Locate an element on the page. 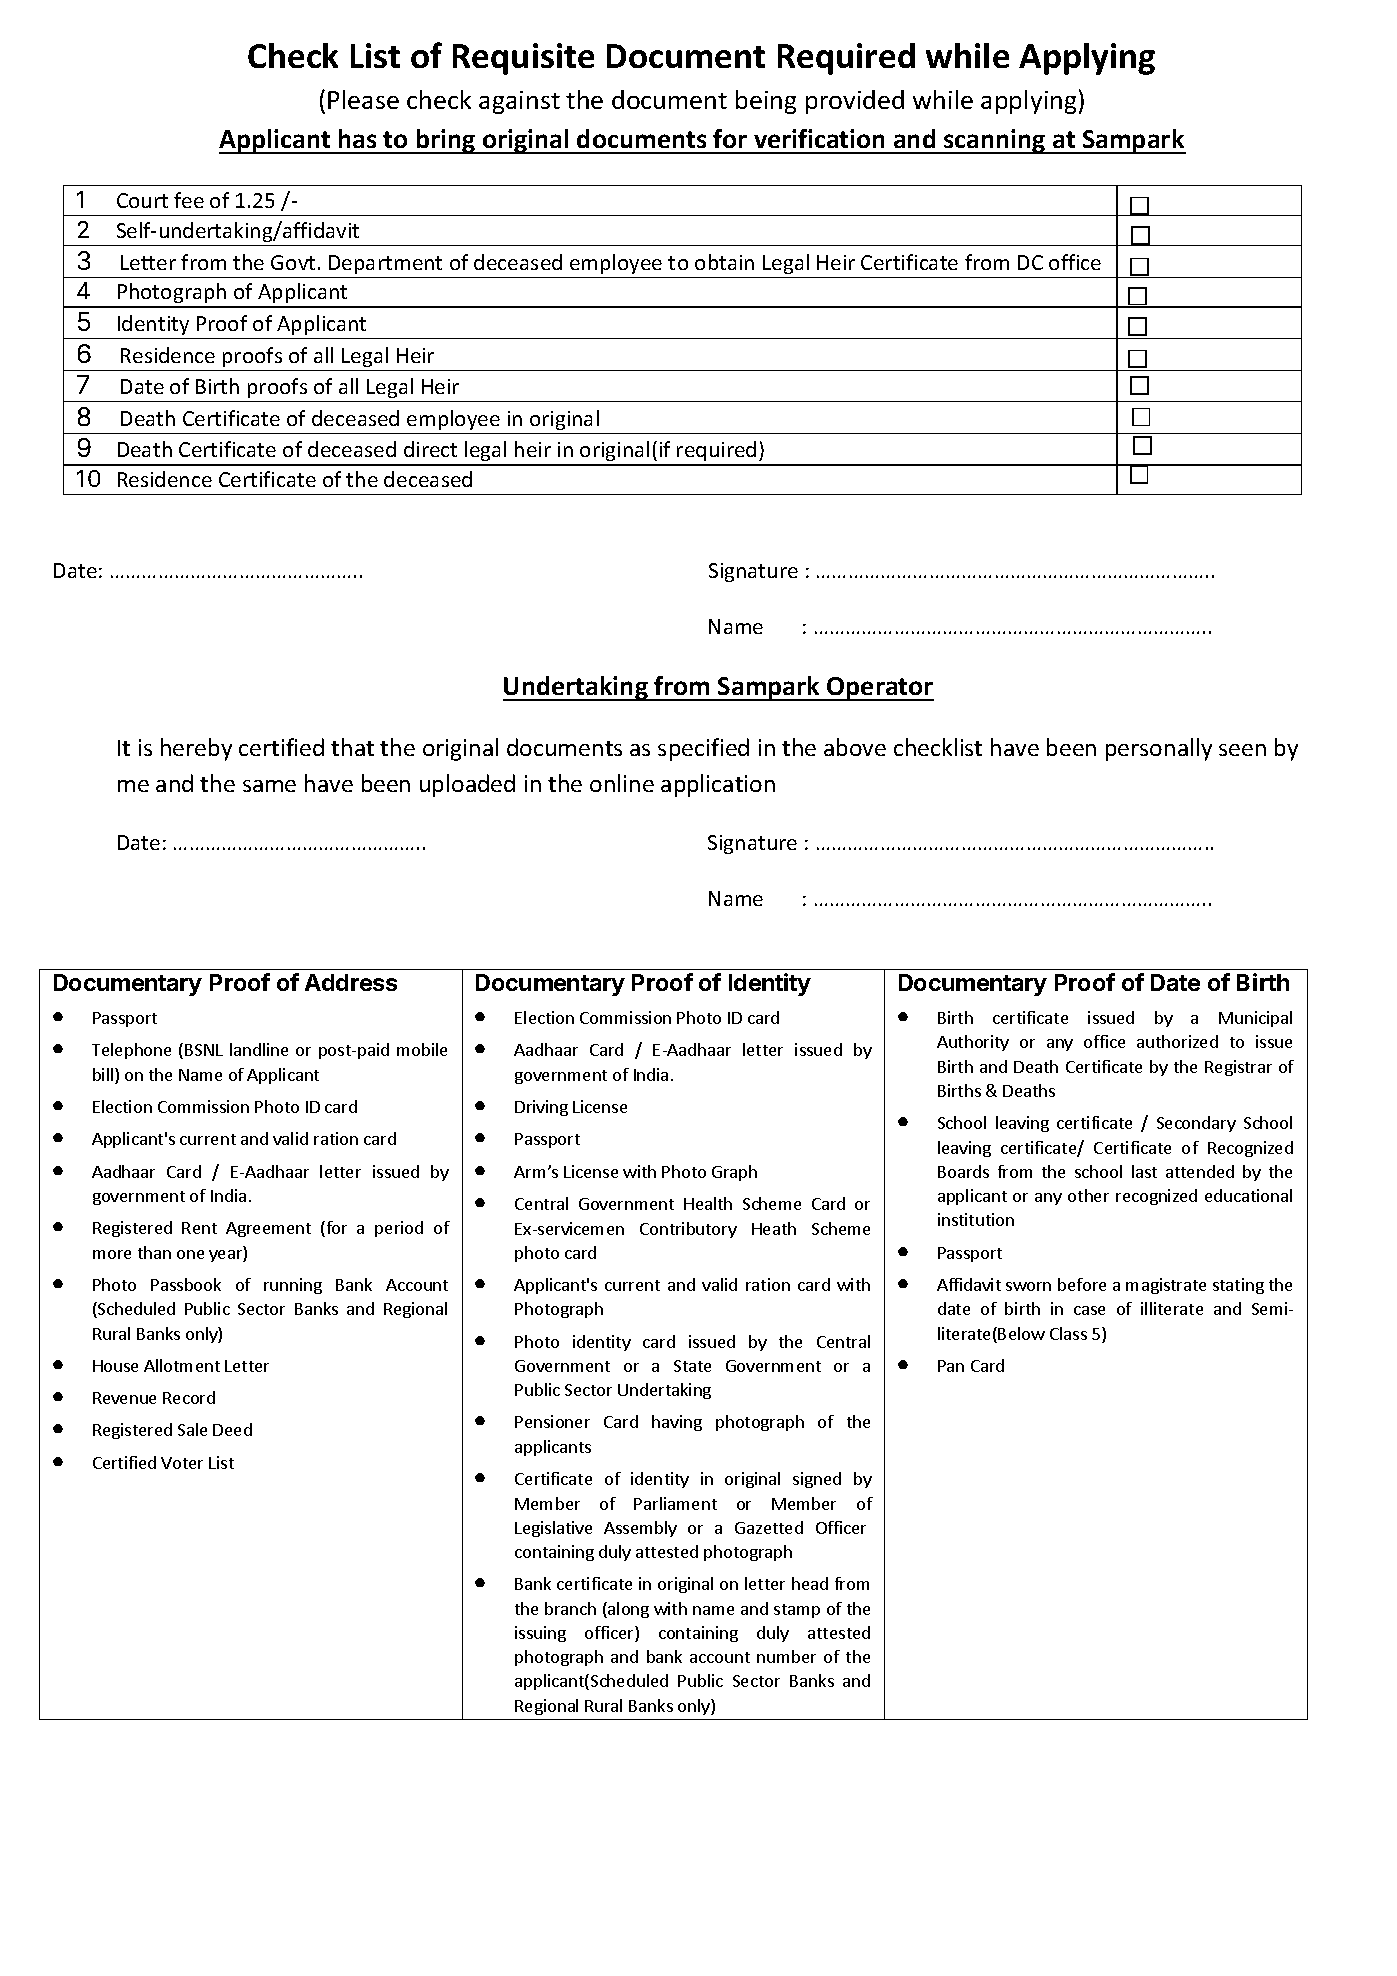 This image has height=1976, width=1397. application is located at coordinates (718, 785).
